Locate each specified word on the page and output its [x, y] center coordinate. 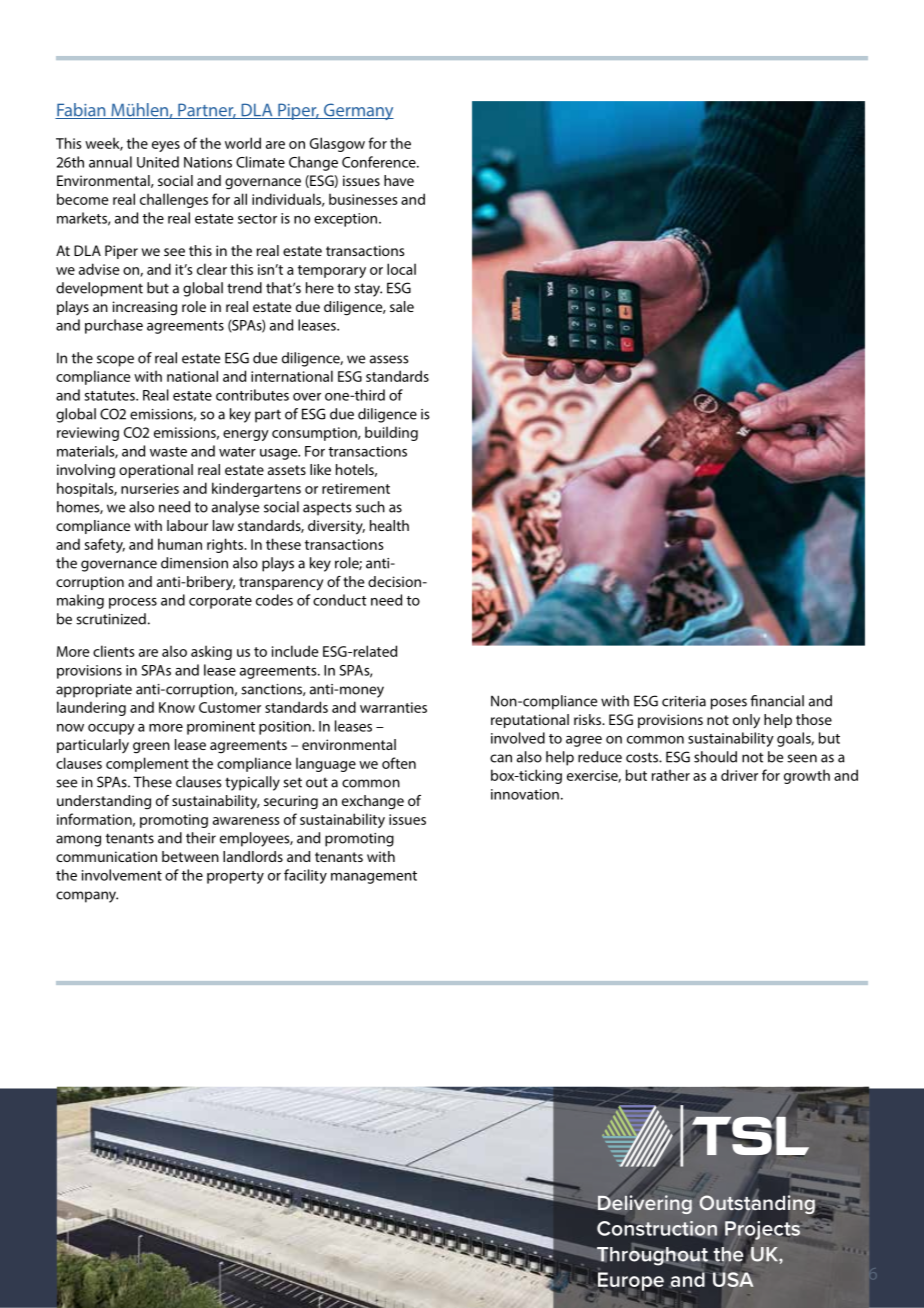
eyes [166, 146]
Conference [380, 162]
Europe [629, 1282]
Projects [762, 1230]
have [399, 180]
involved [518, 738]
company [87, 897]
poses [729, 704]
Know [177, 707]
